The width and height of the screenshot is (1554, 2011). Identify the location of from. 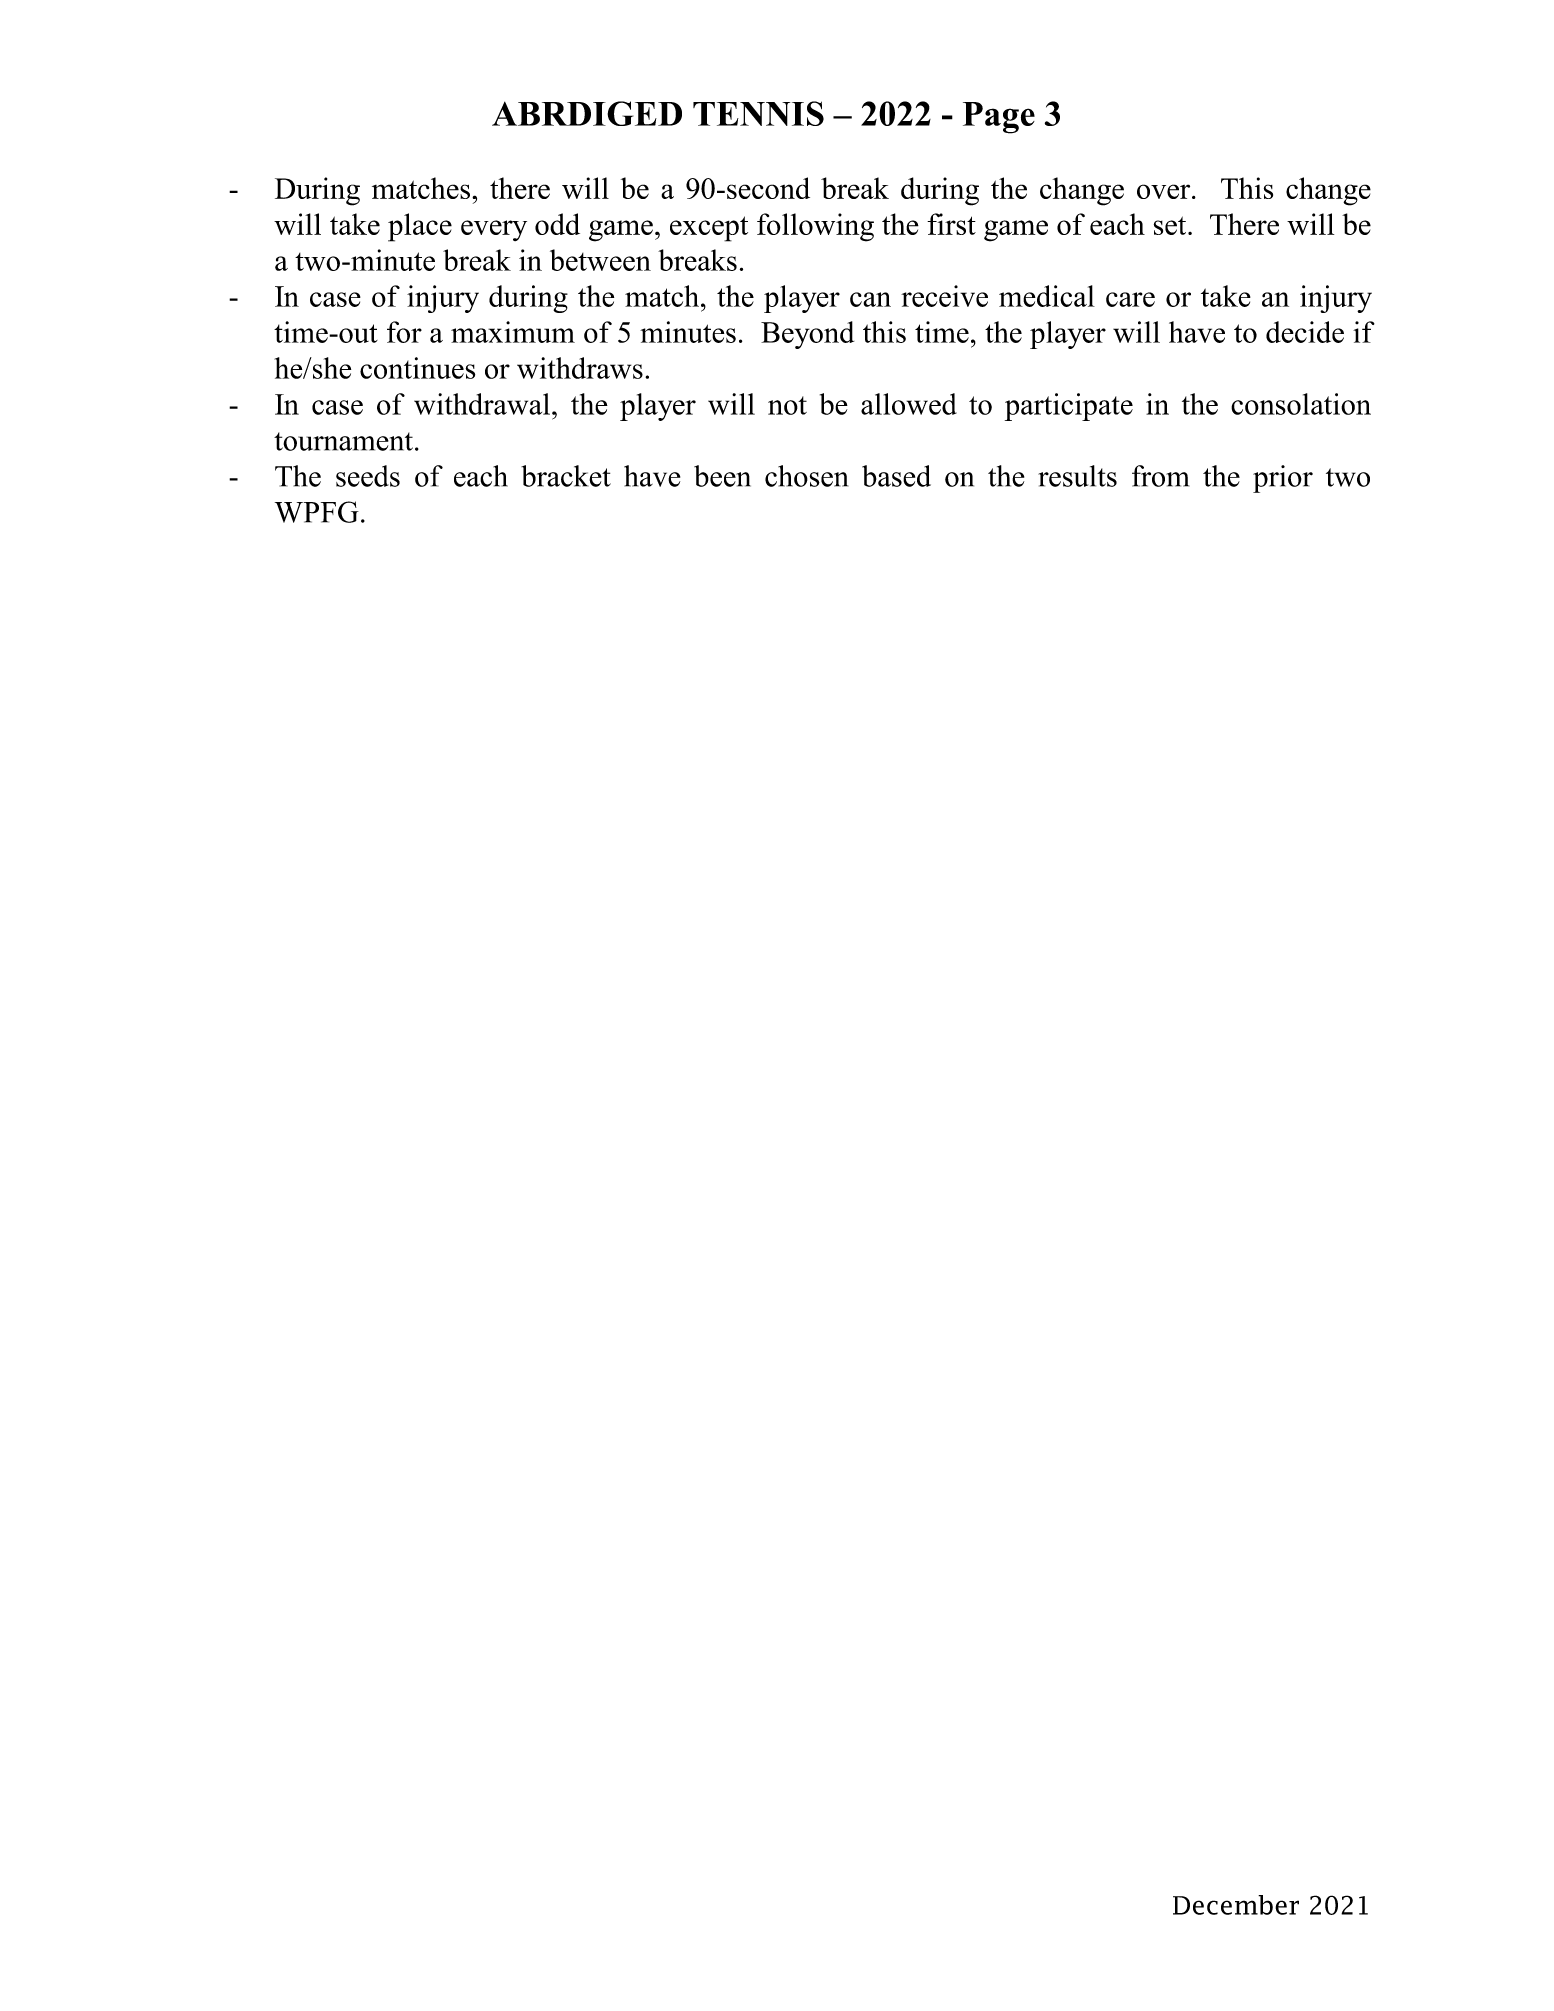
(1160, 476).
